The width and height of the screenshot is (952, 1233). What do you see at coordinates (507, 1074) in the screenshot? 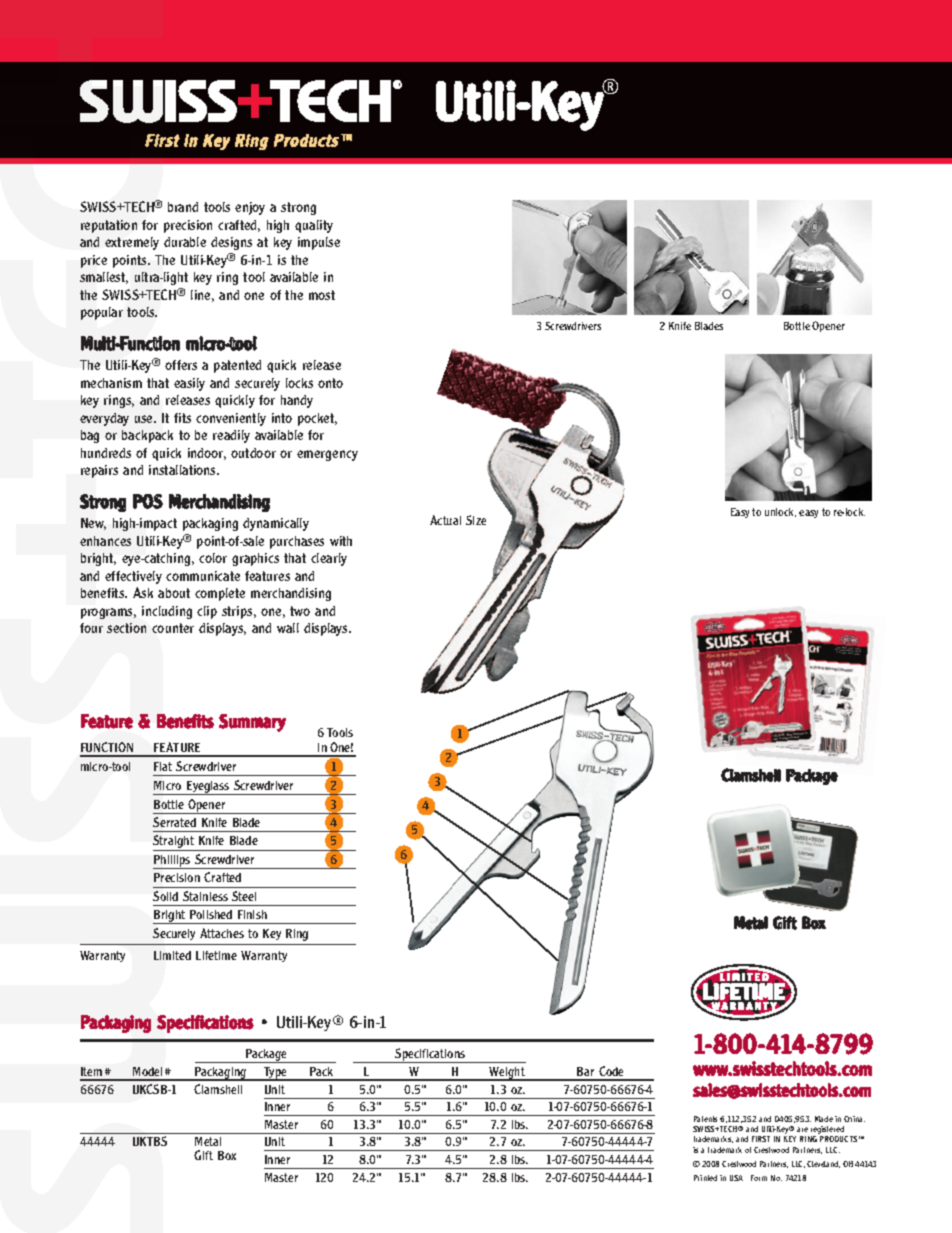
I see `Weight` at bounding box center [507, 1074].
